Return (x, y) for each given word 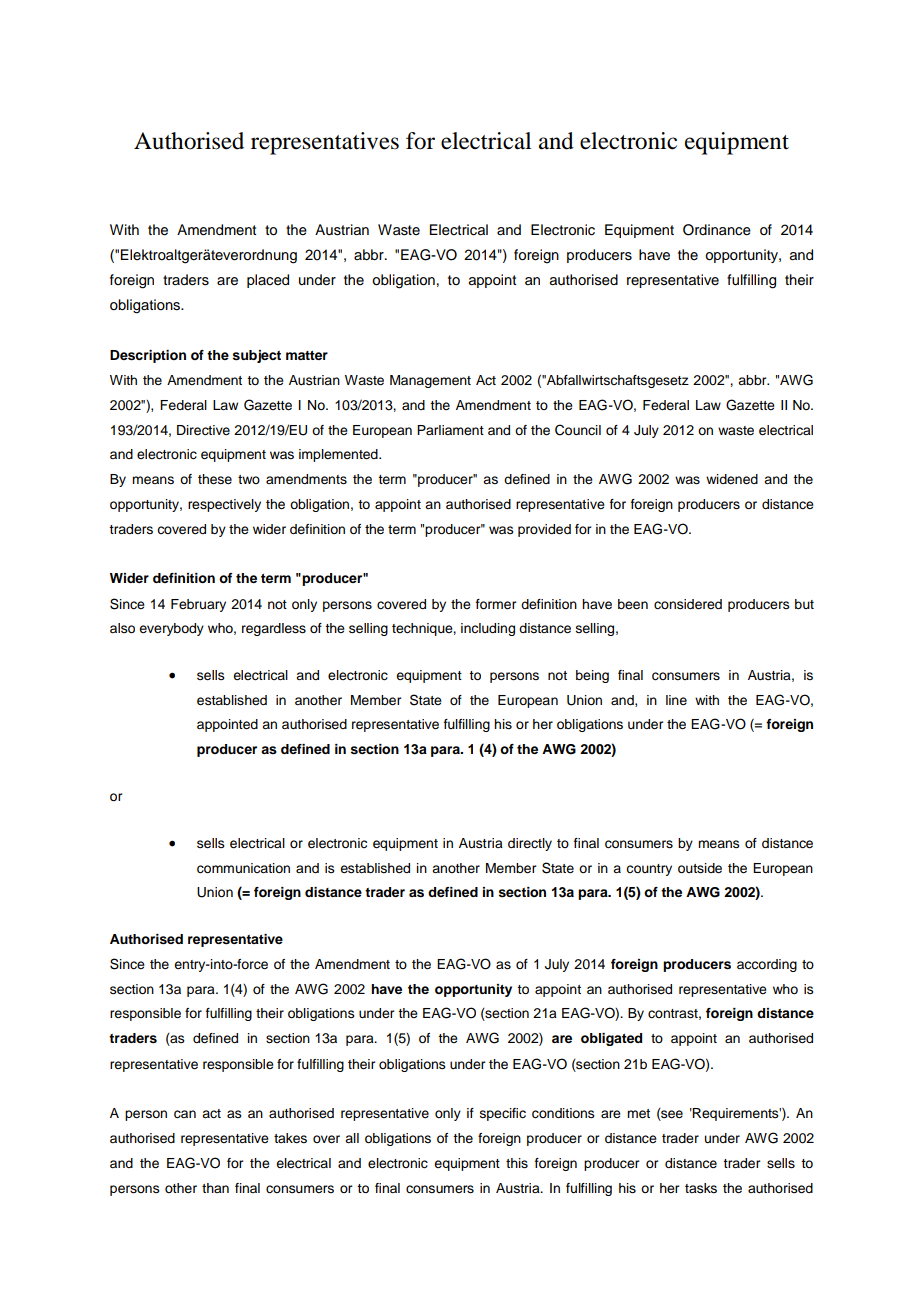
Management (430, 381)
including (488, 629)
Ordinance (717, 230)
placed (268, 281)
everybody (171, 629)
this (517, 1163)
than (215, 1188)
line (676, 700)
